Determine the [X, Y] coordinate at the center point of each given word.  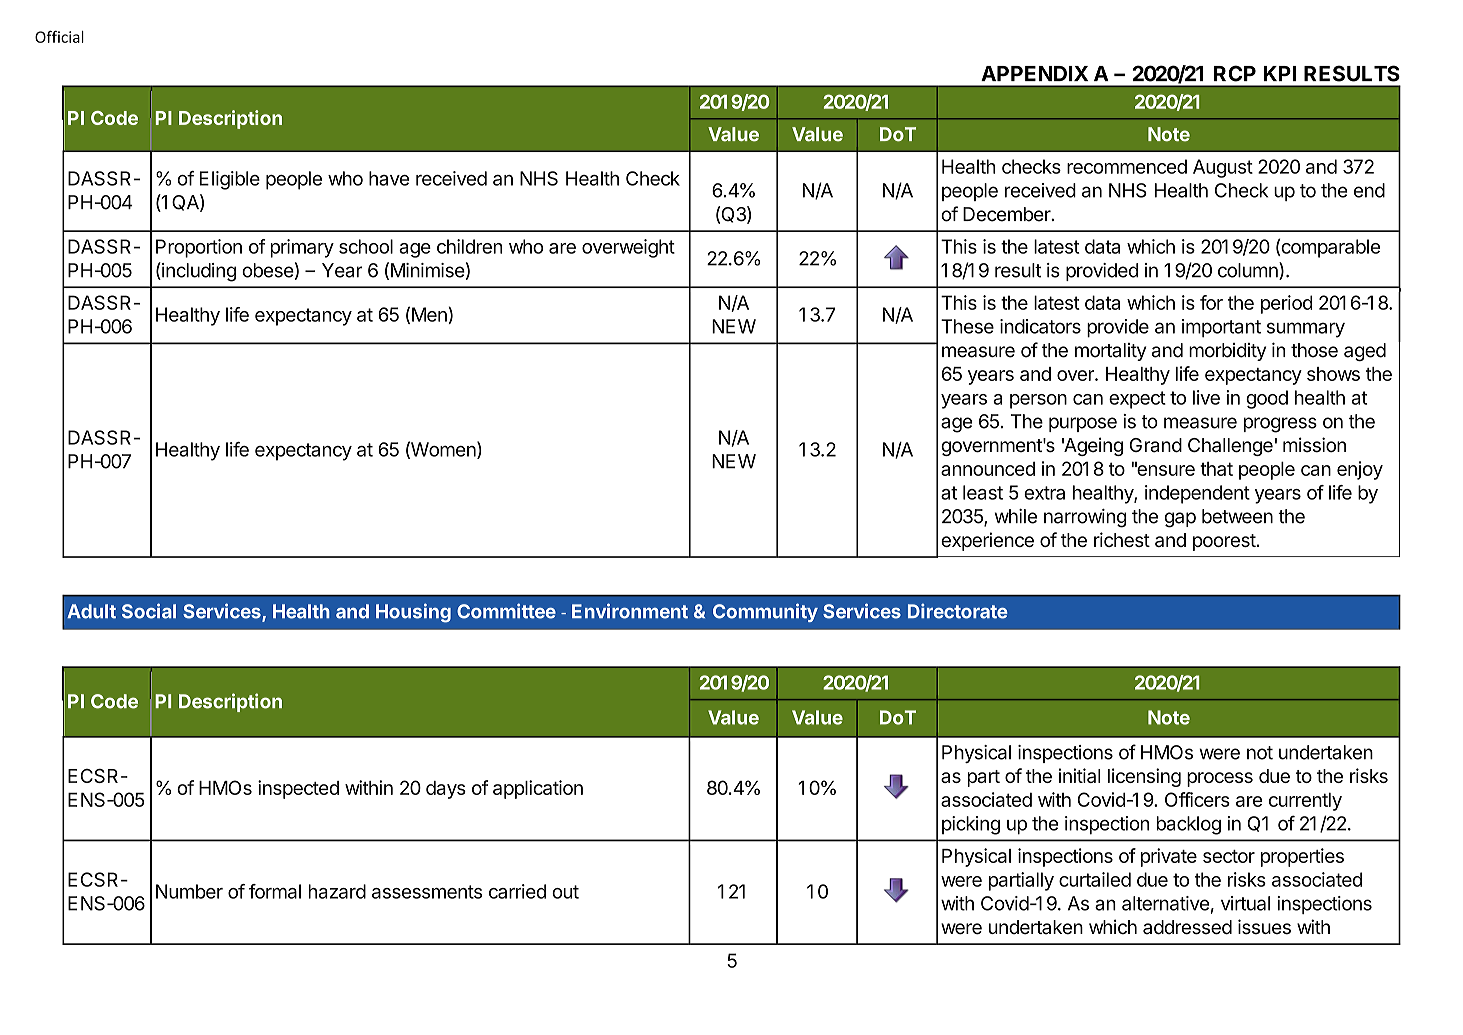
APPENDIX [1034, 73]
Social [149, 611]
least [983, 492]
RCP [1235, 73]
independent [1197, 494]
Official [59, 36]
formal [275, 891]
